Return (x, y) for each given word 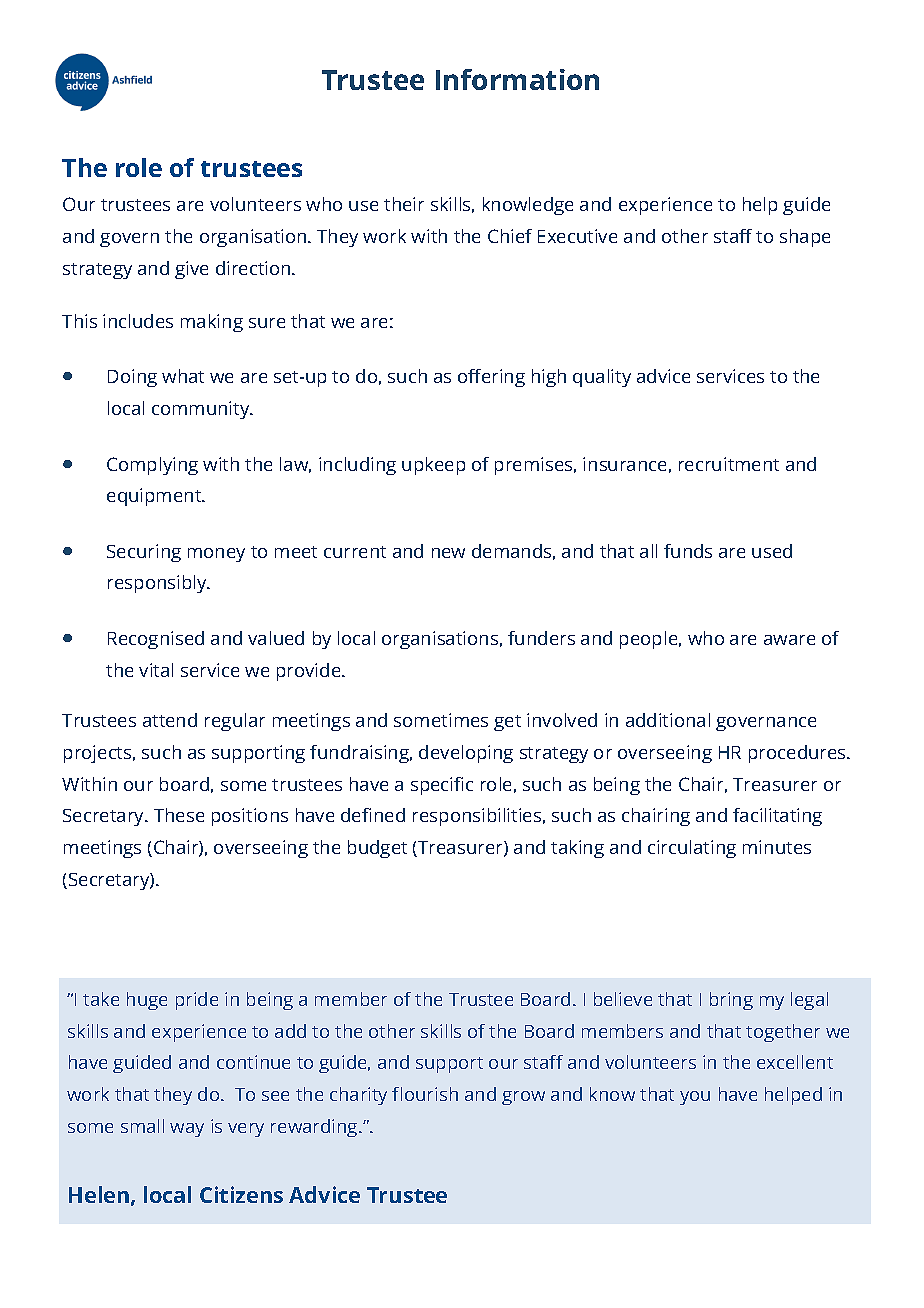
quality (602, 378)
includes (138, 321)
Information (517, 79)
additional (668, 720)
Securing (144, 553)
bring (731, 1001)
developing (466, 754)
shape (805, 238)
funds (688, 551)
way (187, 1130)
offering (491, 378)
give (191, 270)
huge (147, 1001)
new (448, 553)
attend (170, 720)
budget (377, 849)
